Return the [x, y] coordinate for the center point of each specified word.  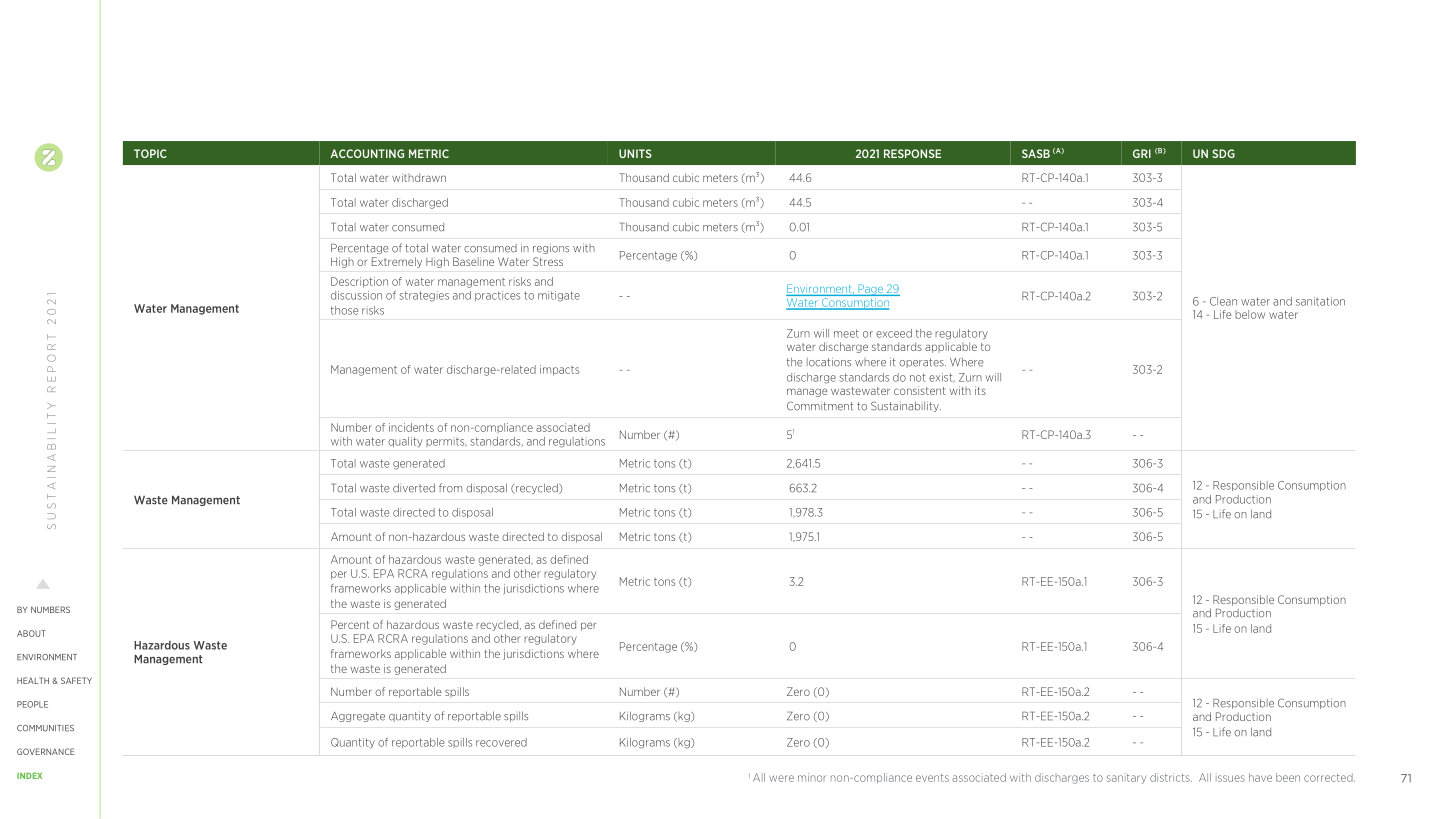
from [450, 488]
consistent [920, 390]
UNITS [635, 153]
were [781, 778]
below [1250, 314]
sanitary [1126, 778]
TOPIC [150, 153]
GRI [1142, 153]
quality [405, 442]
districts [1171, 777]
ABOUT [31, 633]
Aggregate [358, 717]
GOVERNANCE [46, 751]
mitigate [559, 296]
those [344, 310]
